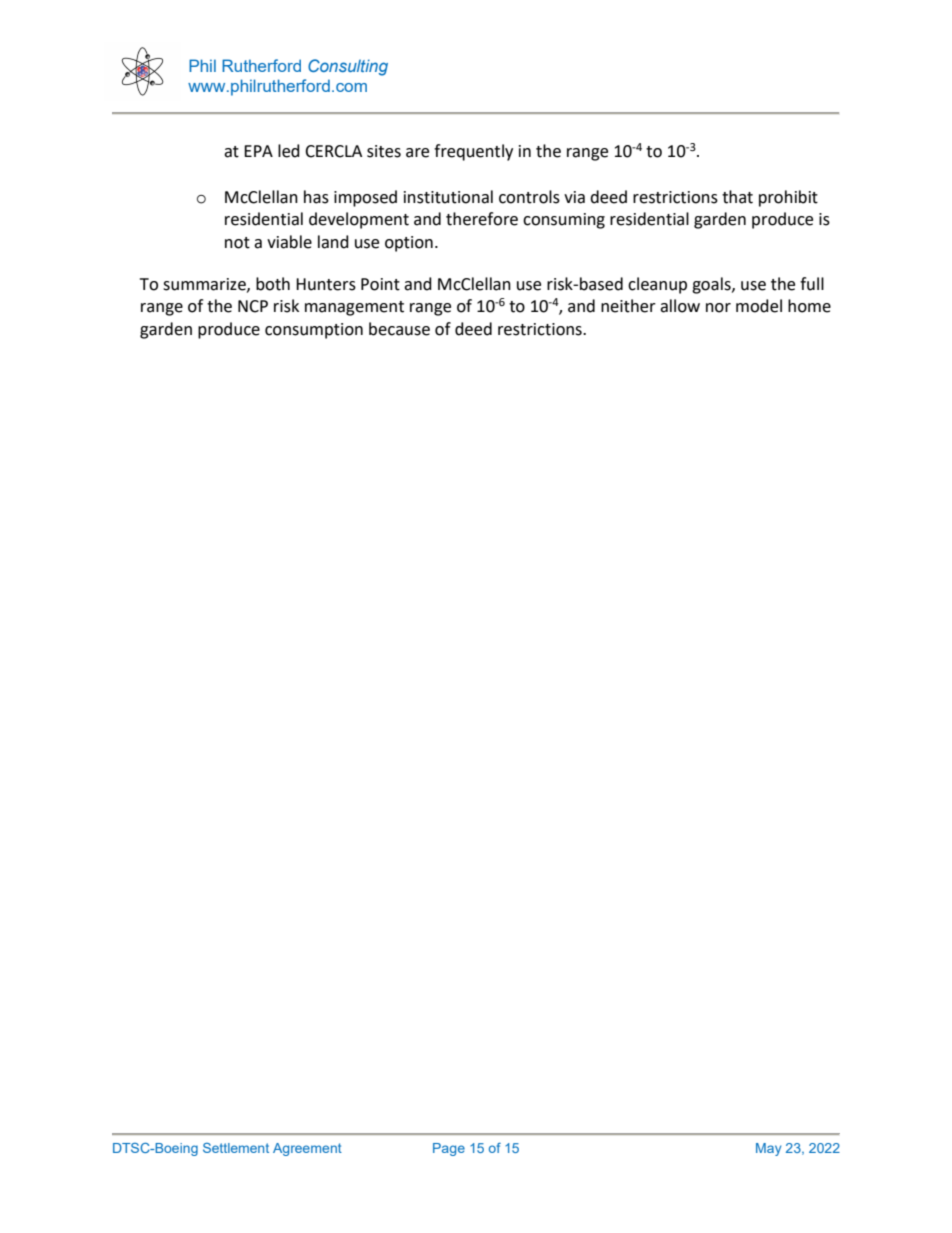 The width and height of the document is (952, 1233). What do you see at coordinates (449, 1149) in the document?
I see `Page` at bounding box center [449, 1149].
